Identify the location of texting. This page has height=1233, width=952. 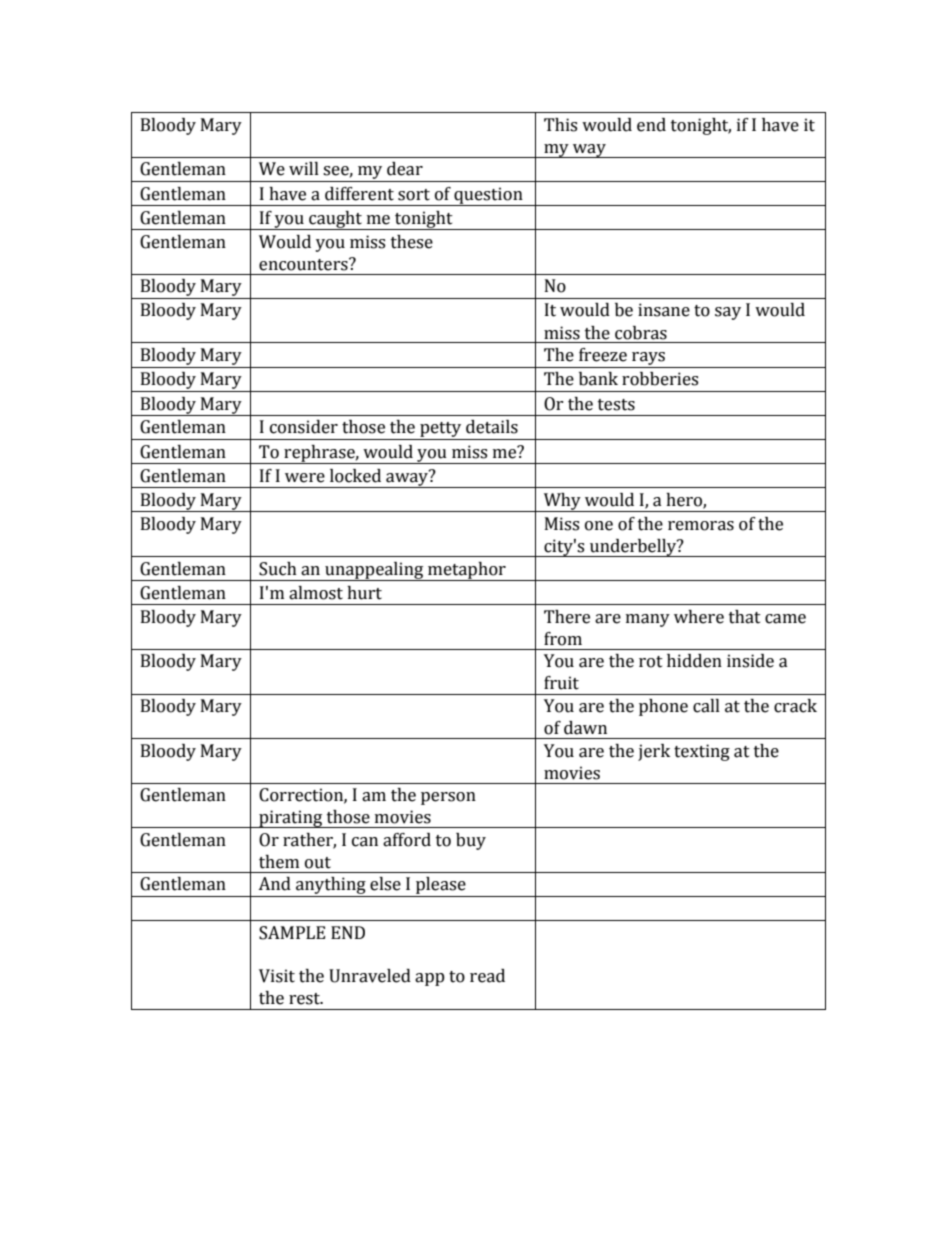
(702, 752).
